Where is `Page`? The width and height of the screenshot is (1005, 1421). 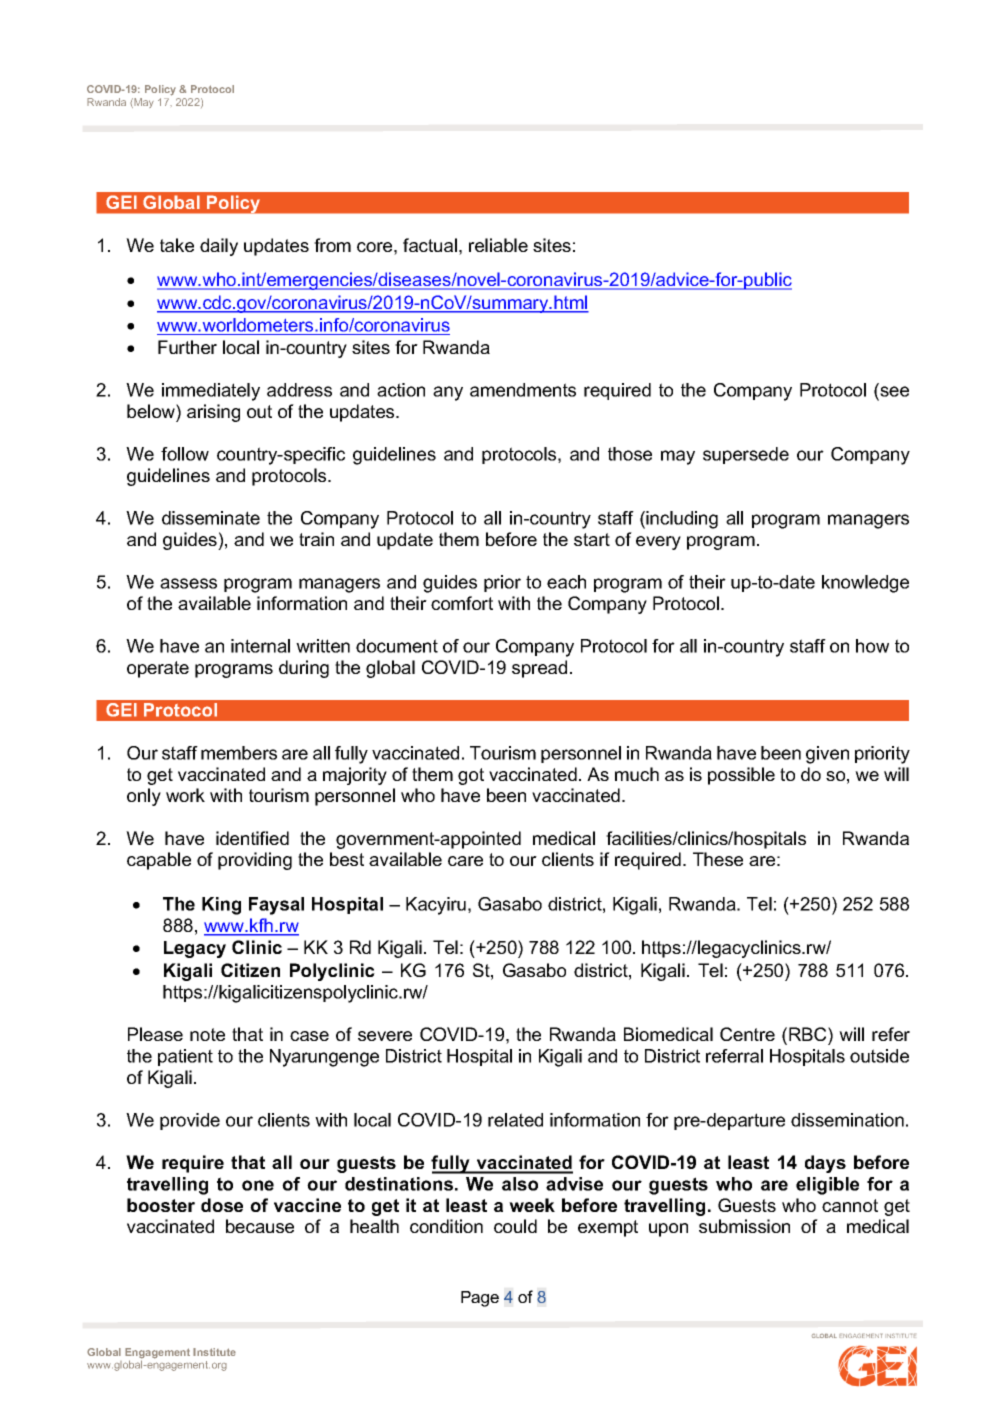
Page is located at coordinates (480, 1299).
